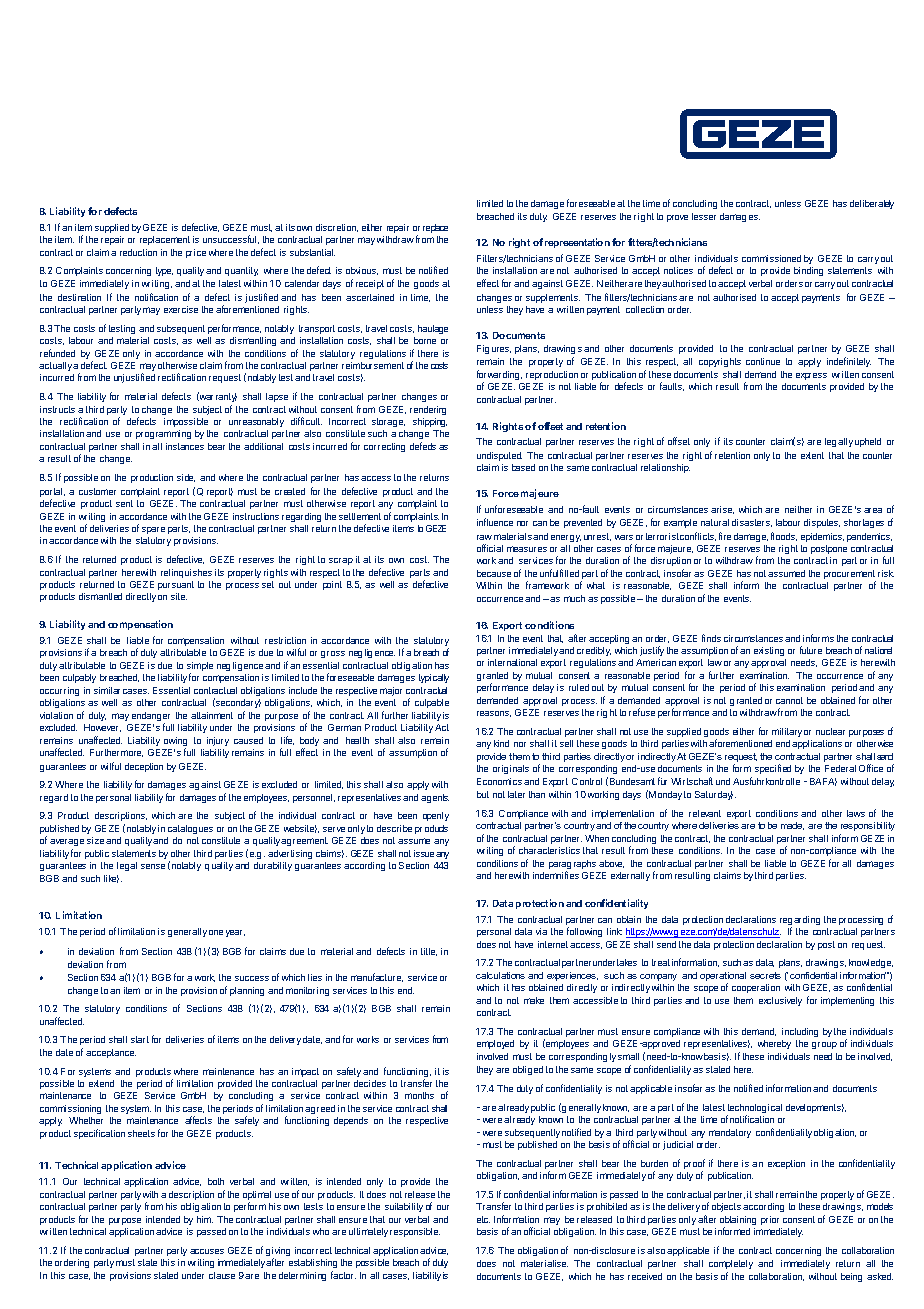 Image resolution: width=924 pixels, height=1309 pixels. What do you see at coordinates (207, 1251) in the image?
I see `accuses` at bounding box center [207, 1251].
